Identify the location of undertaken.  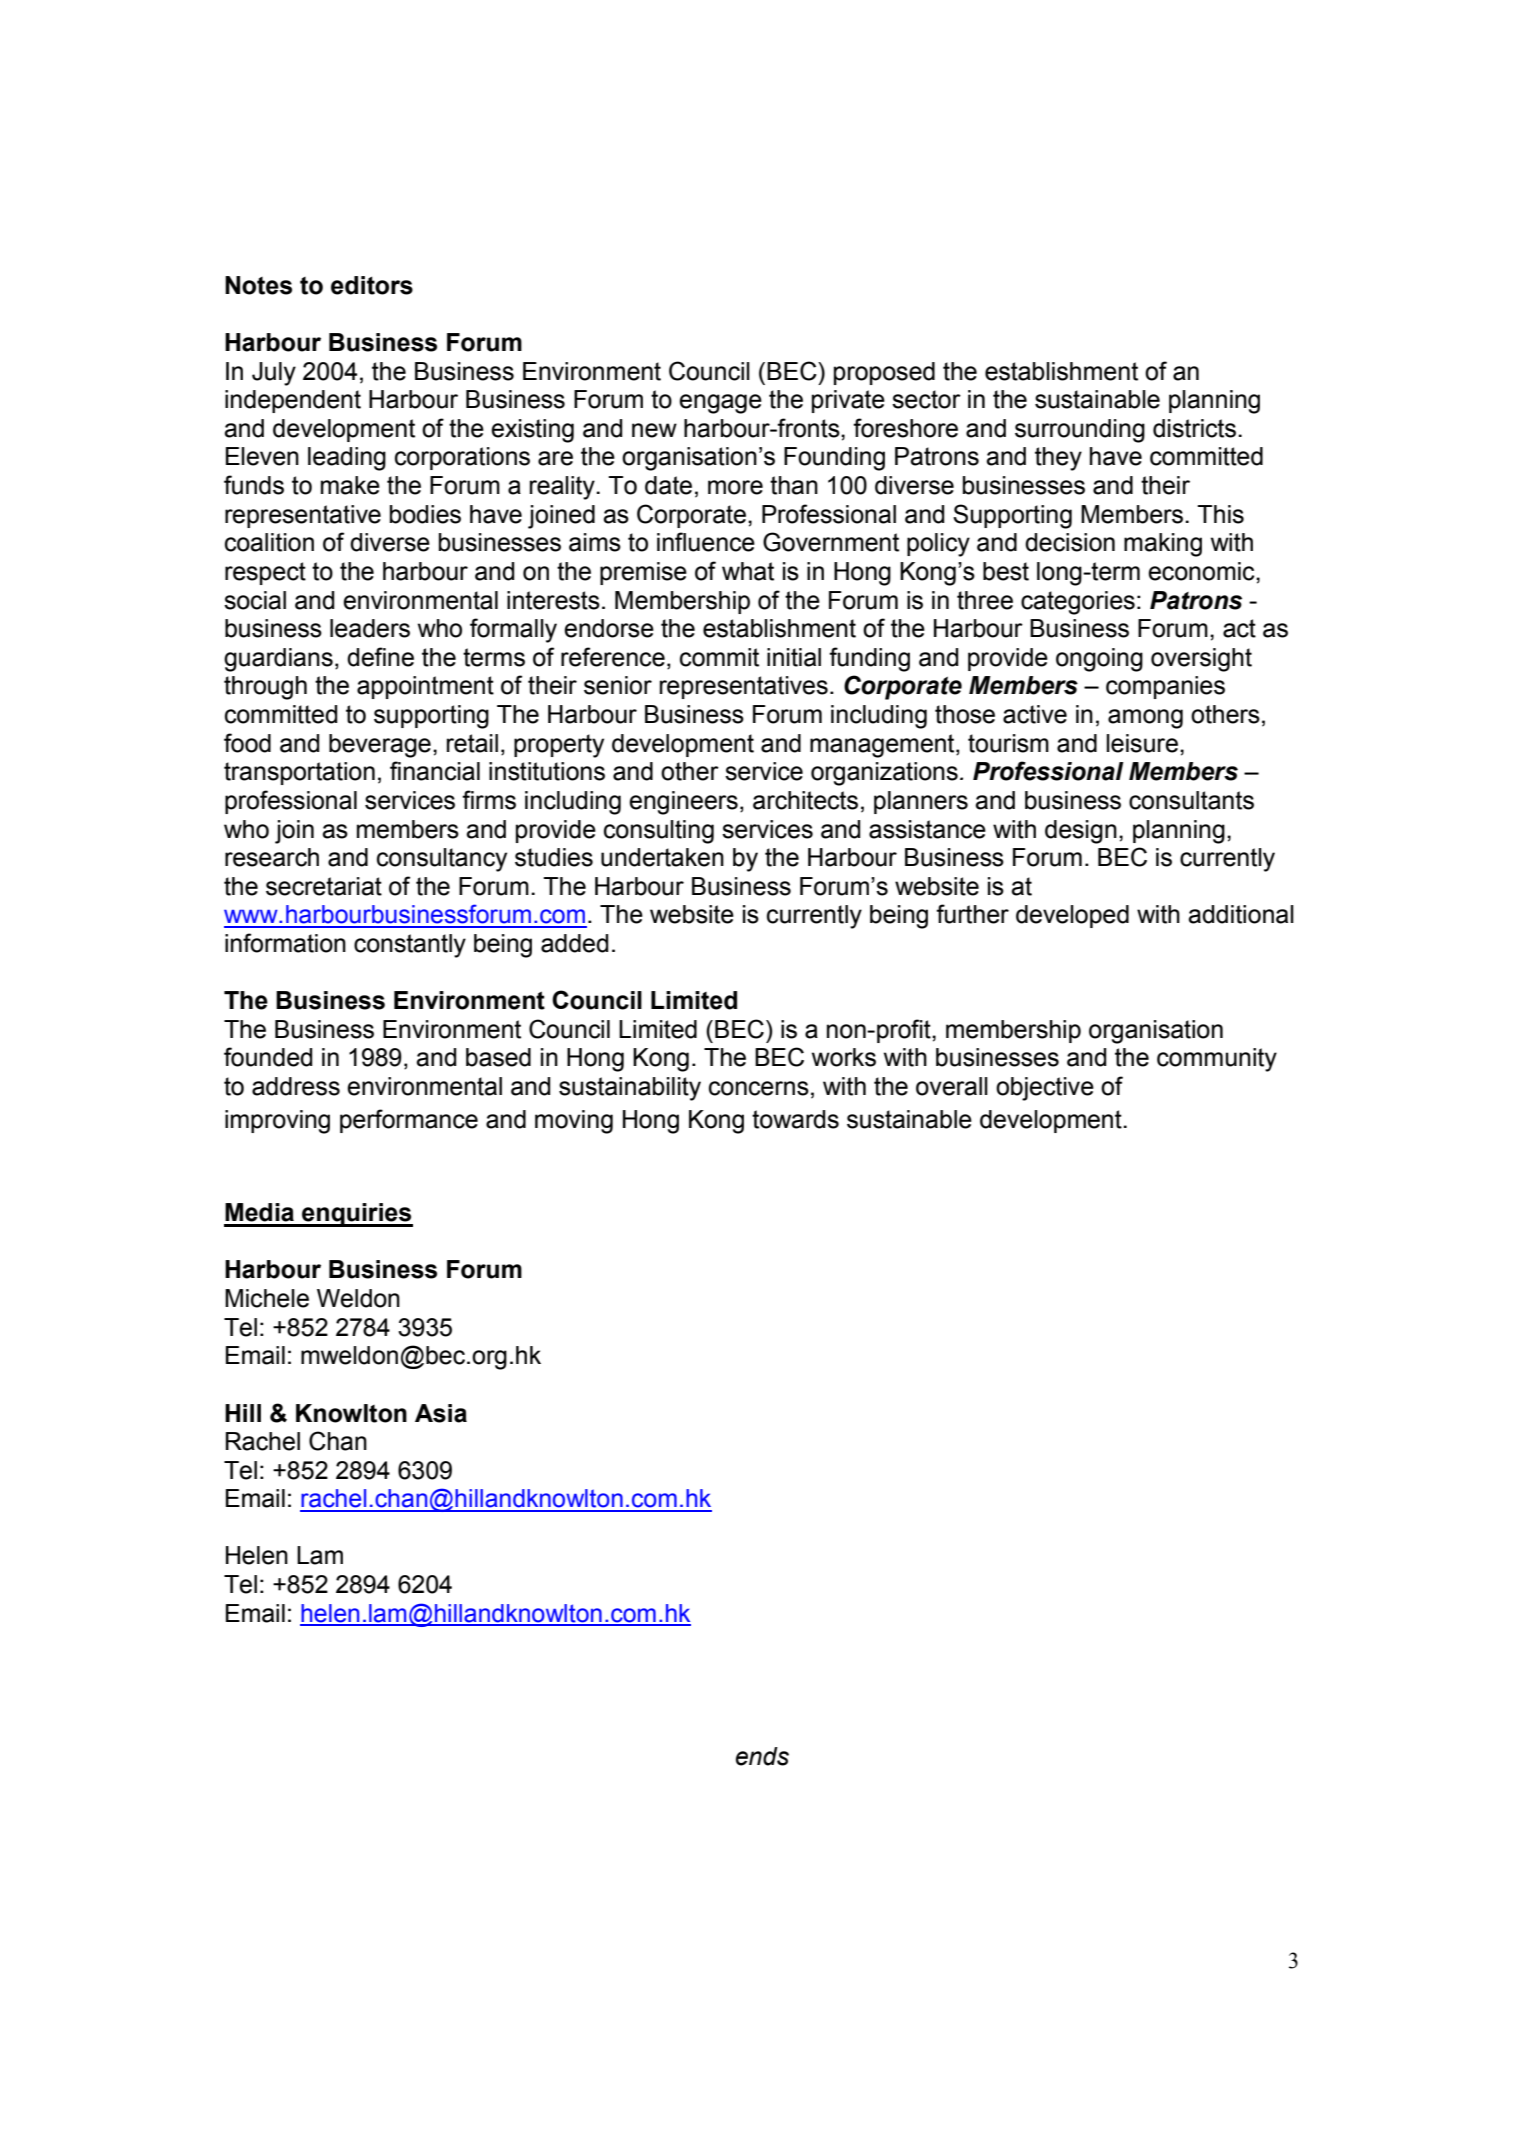
(662, 857).
